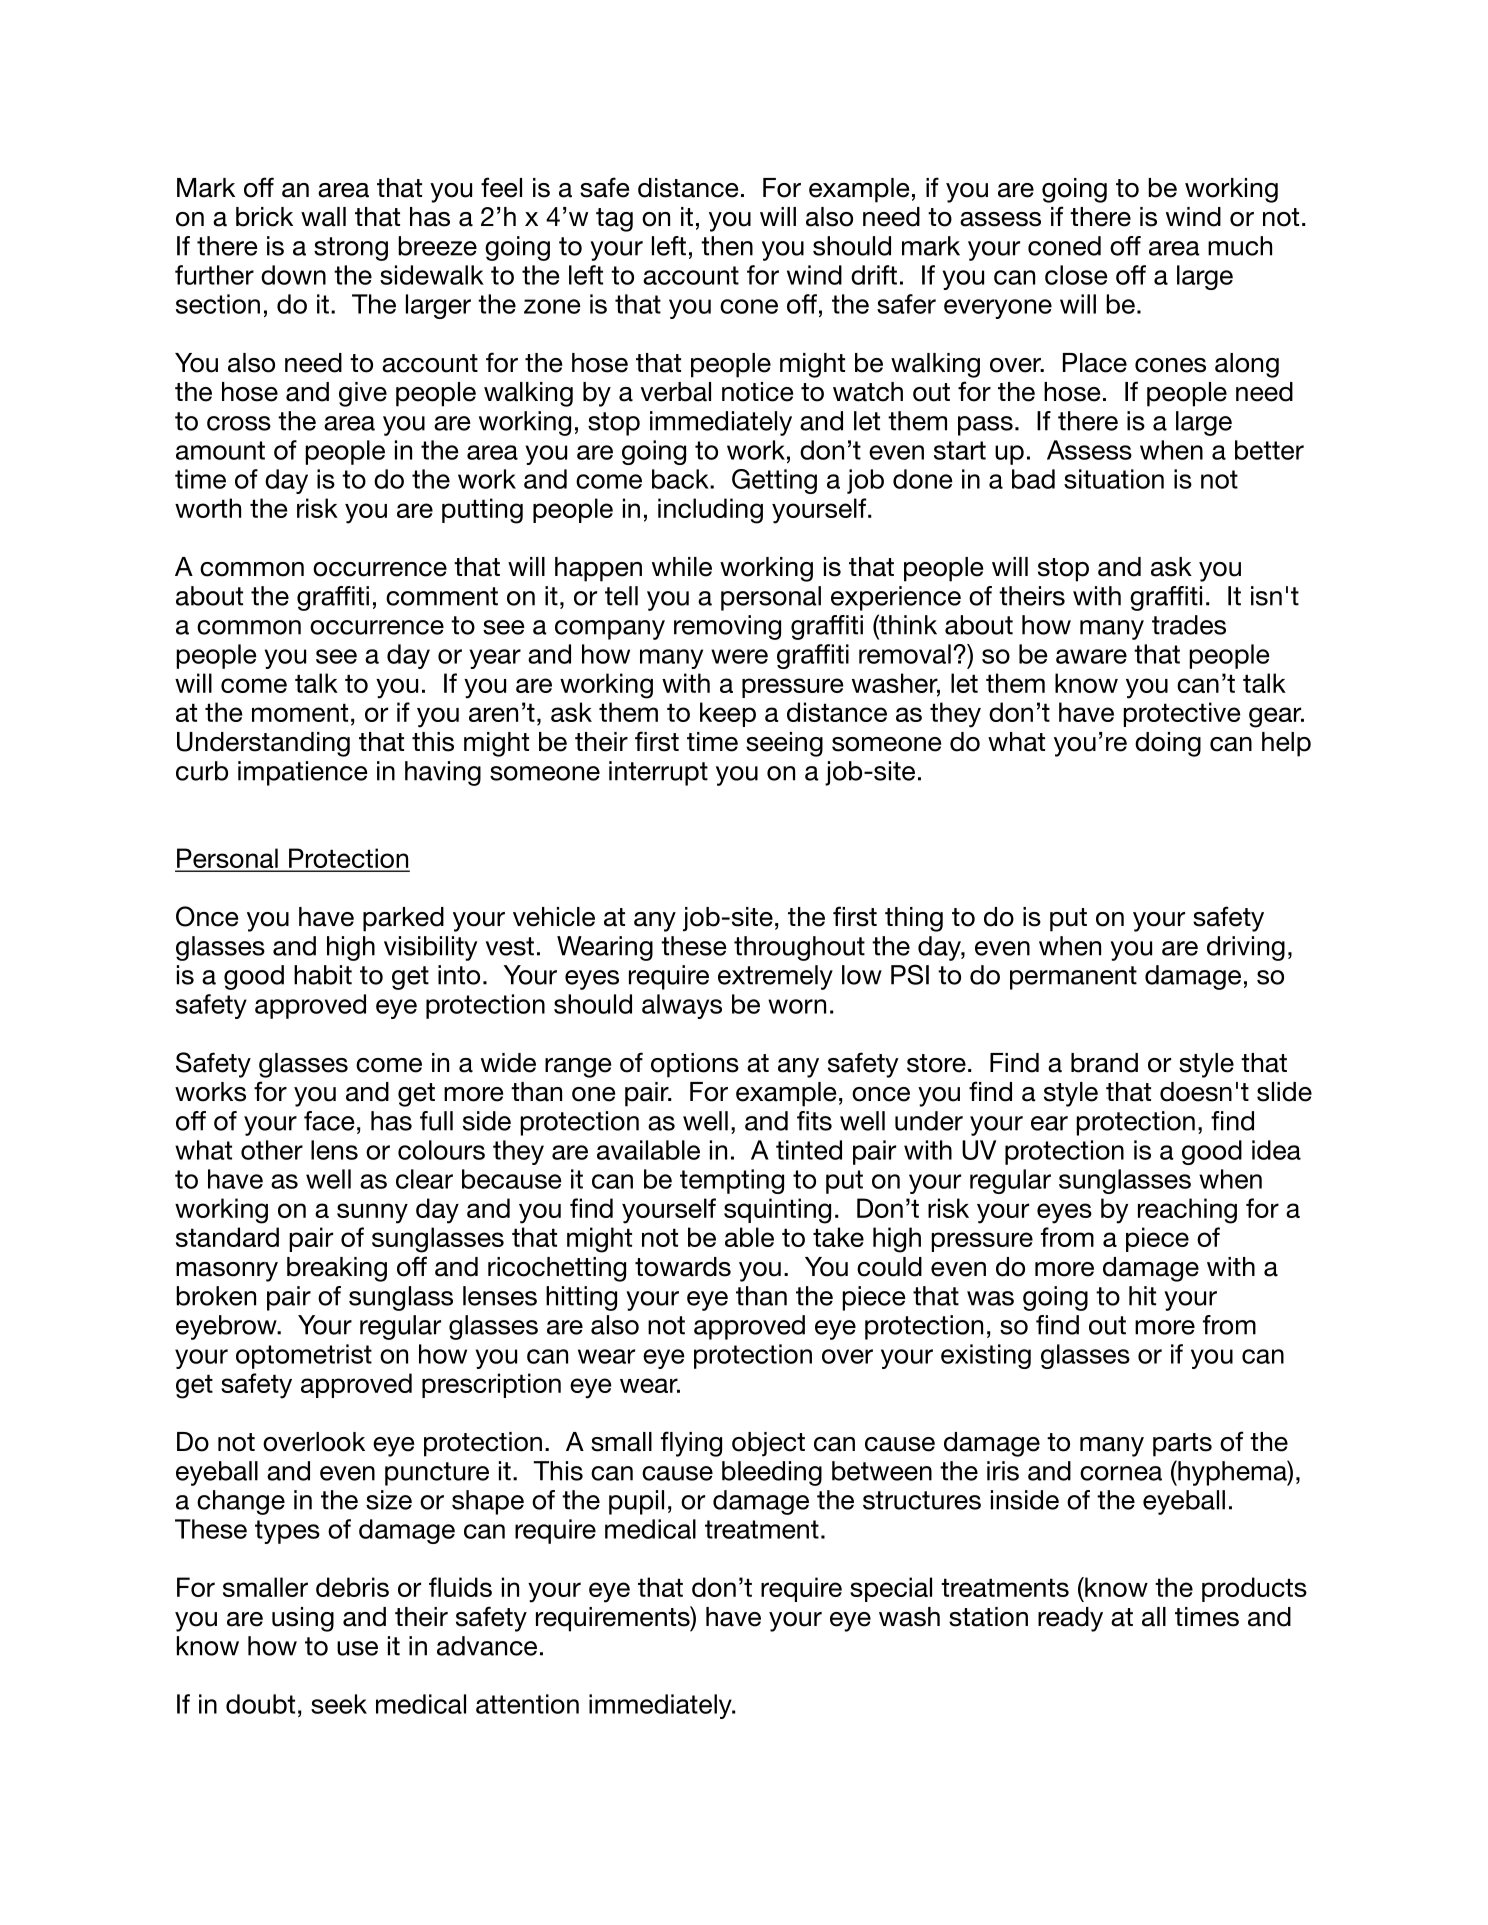 This screenshot has width=1488, height=1925. What do you see at coordinates (1240, 246) in the screenshot?
I see `much` at bounding box center [1240, 246].
